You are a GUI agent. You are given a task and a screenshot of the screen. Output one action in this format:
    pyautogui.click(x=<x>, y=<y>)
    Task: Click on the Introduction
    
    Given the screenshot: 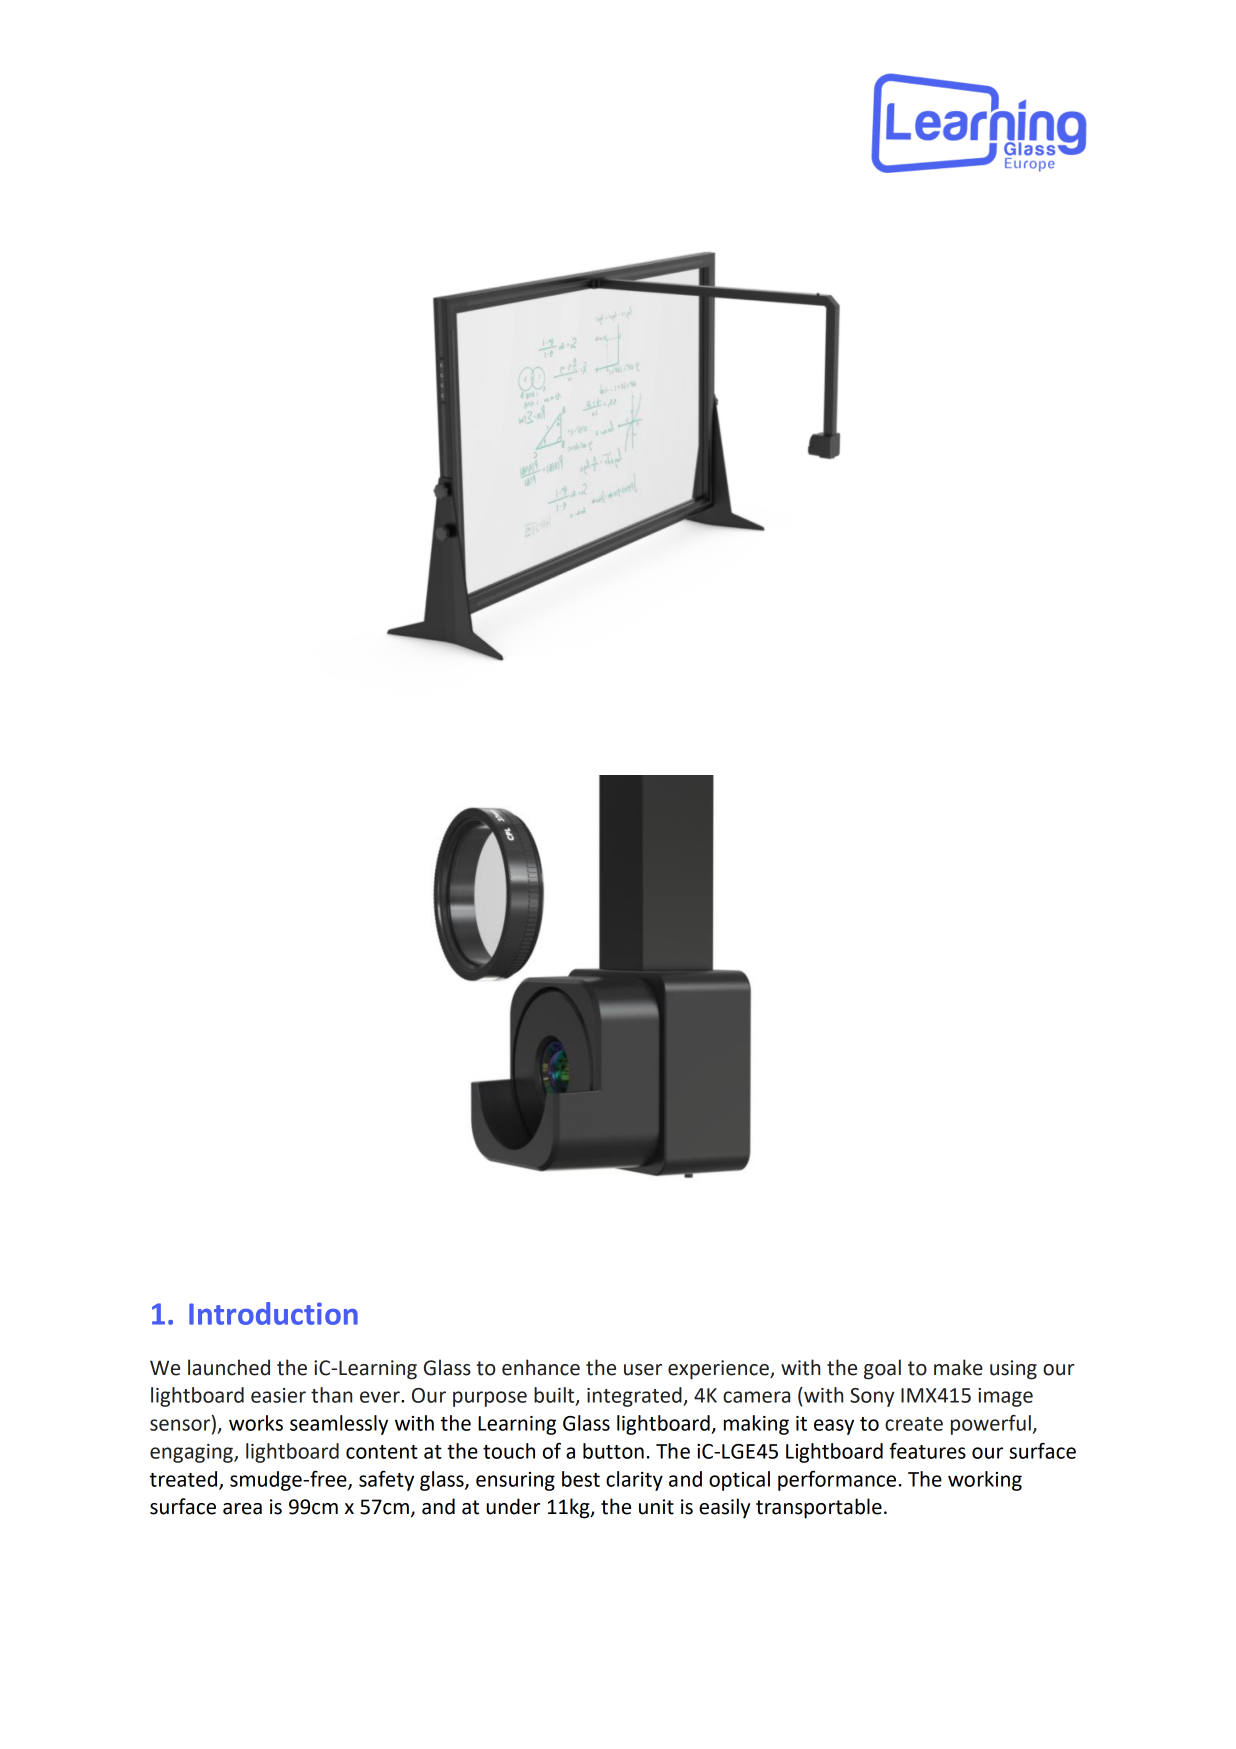 What is the action you would take?
    pyautogui.click(x=273, y=1313)
